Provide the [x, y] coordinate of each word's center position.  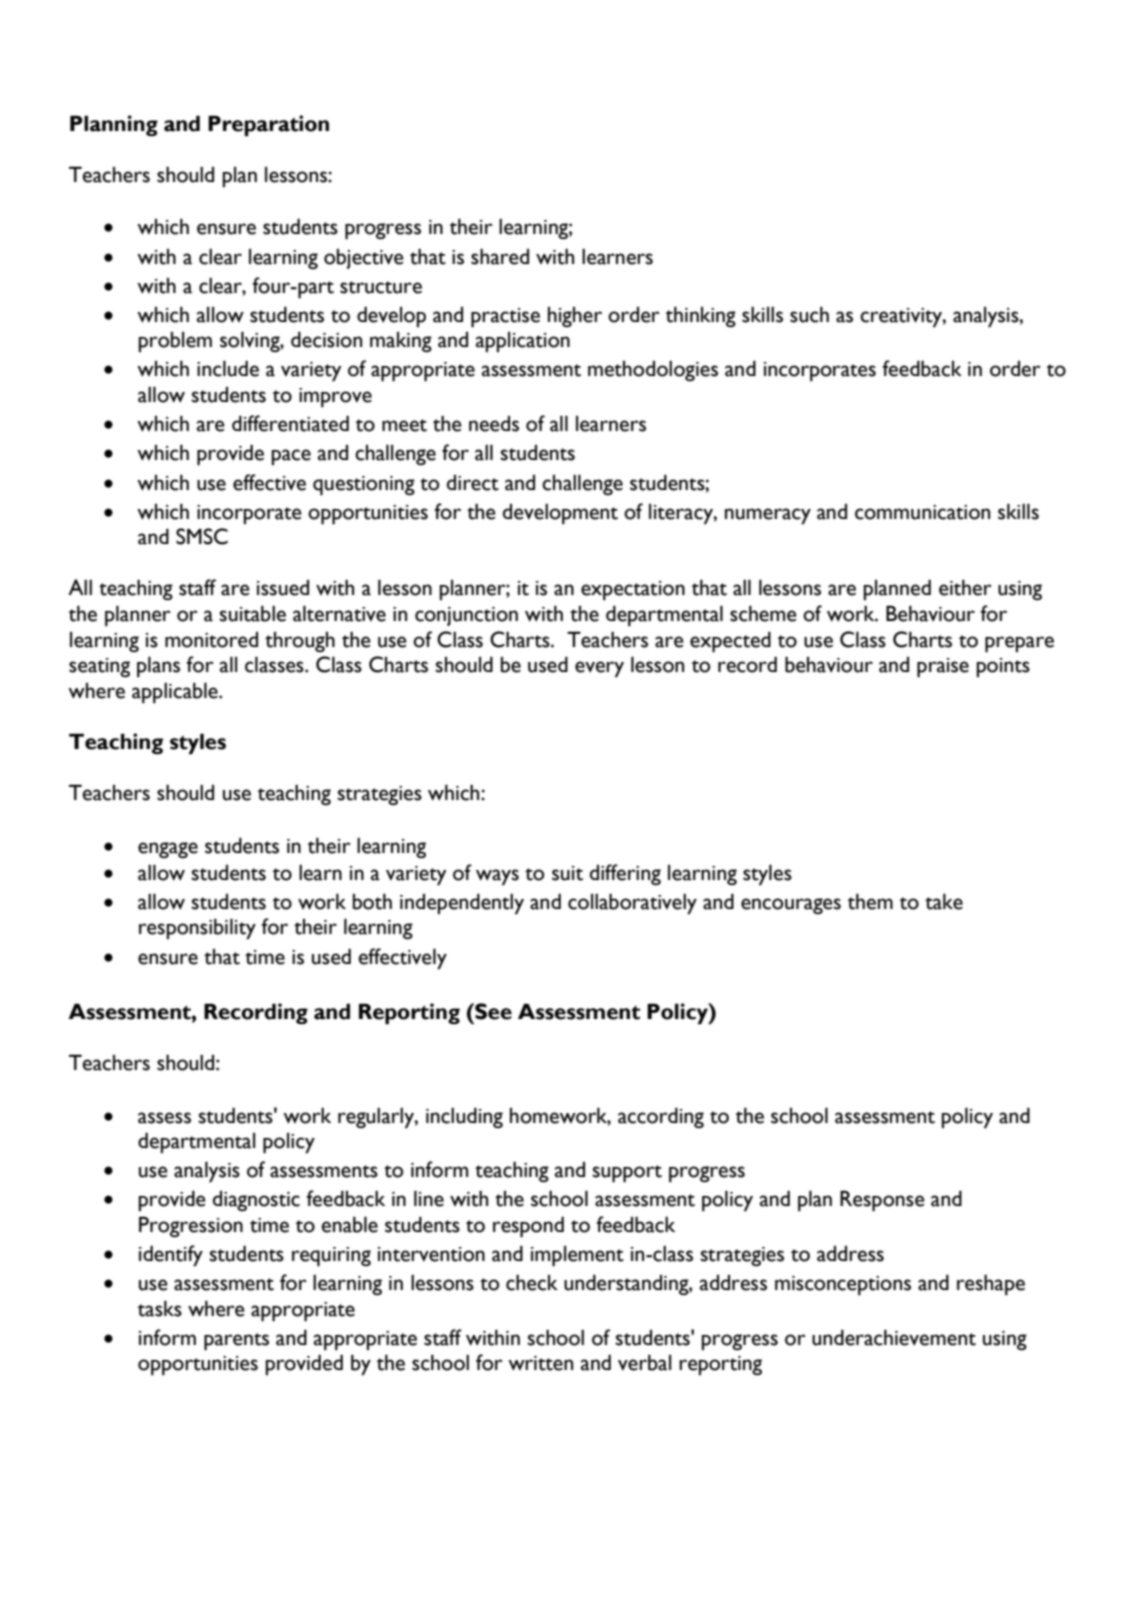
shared [500, 256]
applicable [176, 693]
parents [236, 1342]
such [809, 314]
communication [922, 512]
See [492, 1011]
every [599, 669]
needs [494, 424]
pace [291, 457]
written [540, 1363]
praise [943, 668]
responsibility [197, 929]
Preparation [268, 126]
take [944, 901]
